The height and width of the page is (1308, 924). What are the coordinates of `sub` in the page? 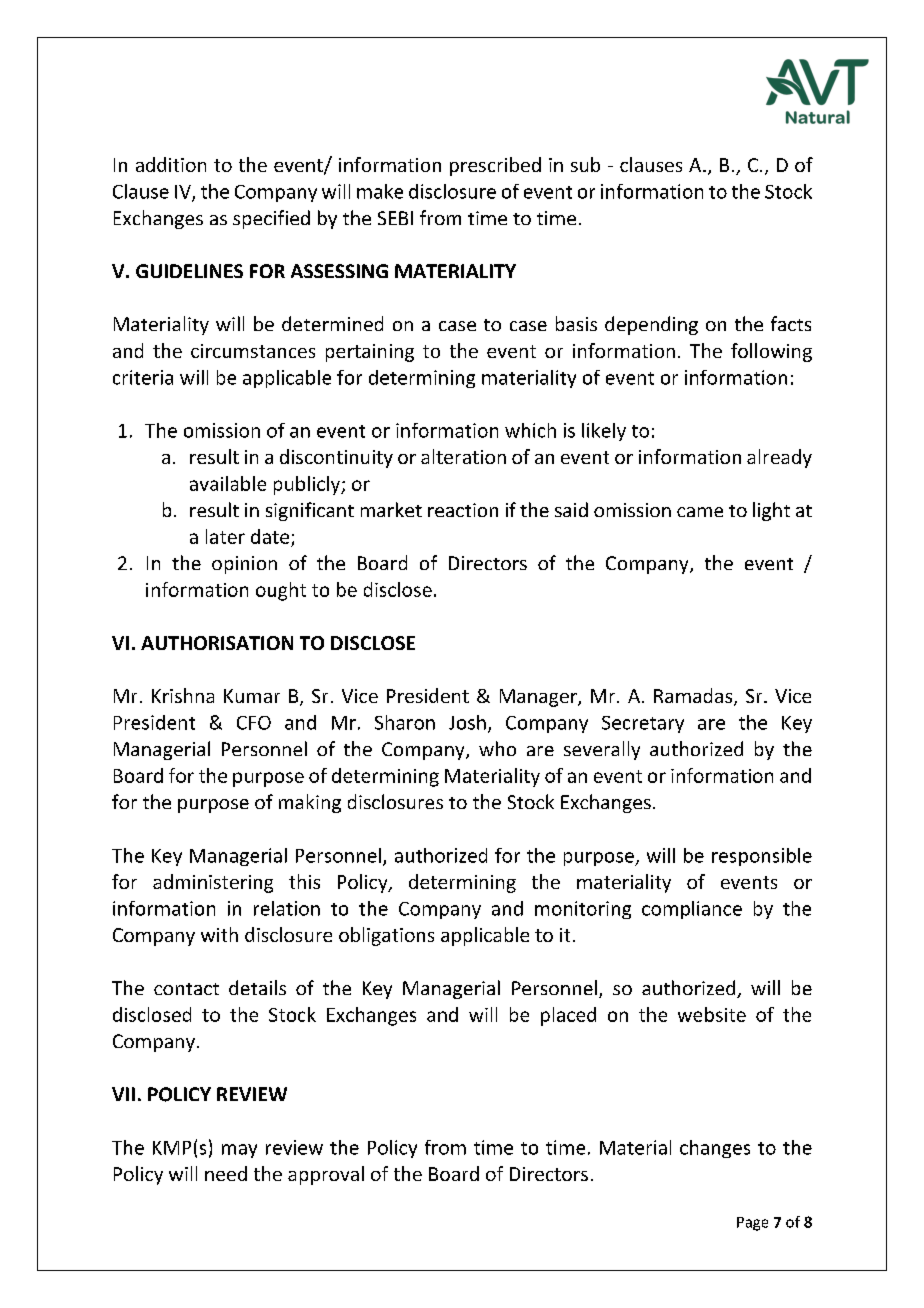 It's located at (585, 164).
